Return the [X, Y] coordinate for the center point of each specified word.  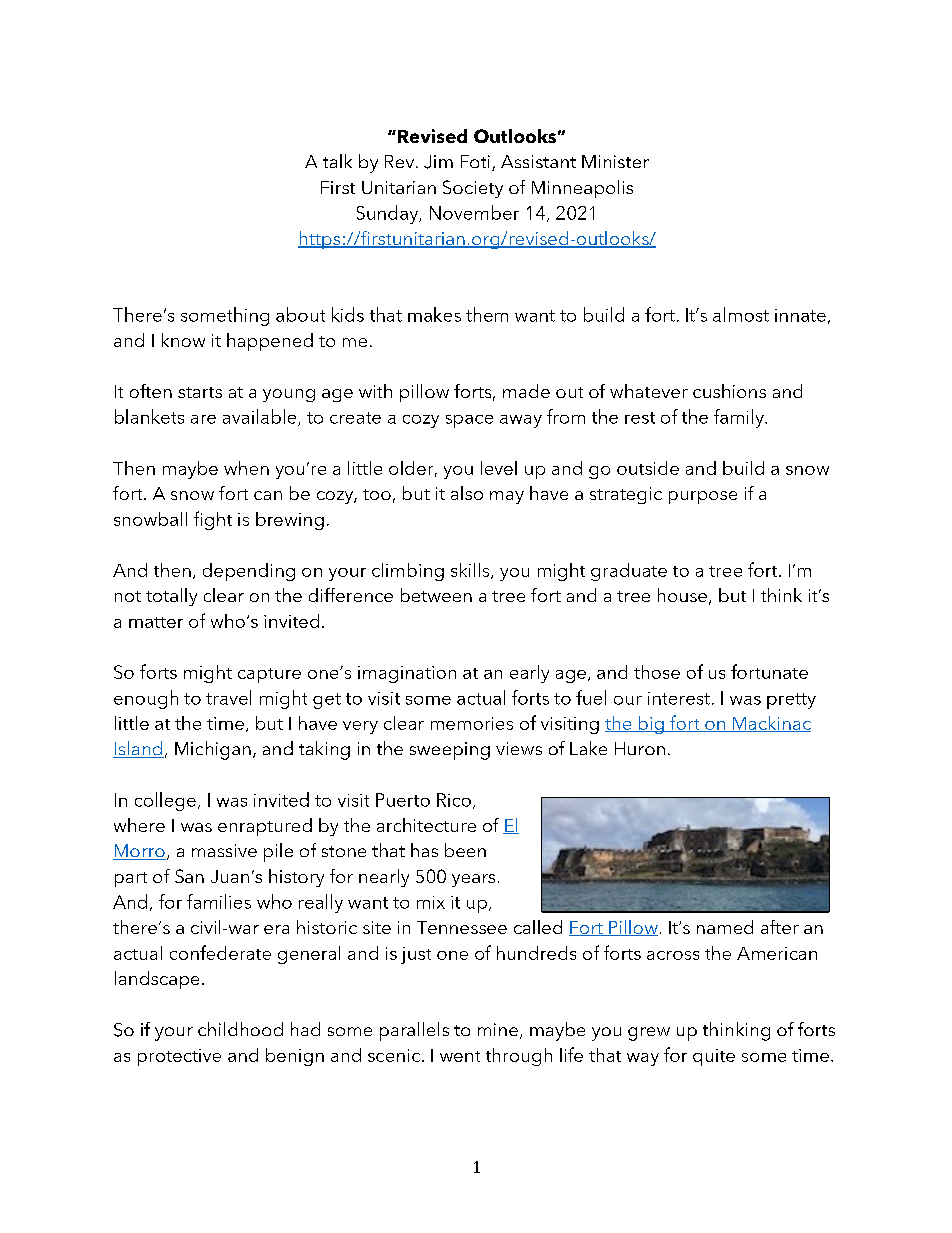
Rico [454, 800]
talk [337, 161]
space [469, 421]
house [682, 595]
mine [498, 1029]
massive [224, 850]
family [740, 418]
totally [171, 597]
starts [200, 392]
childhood [240, 1029]
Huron [640, 748]
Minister [615, 161]
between [436, 595]
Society [473, 189]
